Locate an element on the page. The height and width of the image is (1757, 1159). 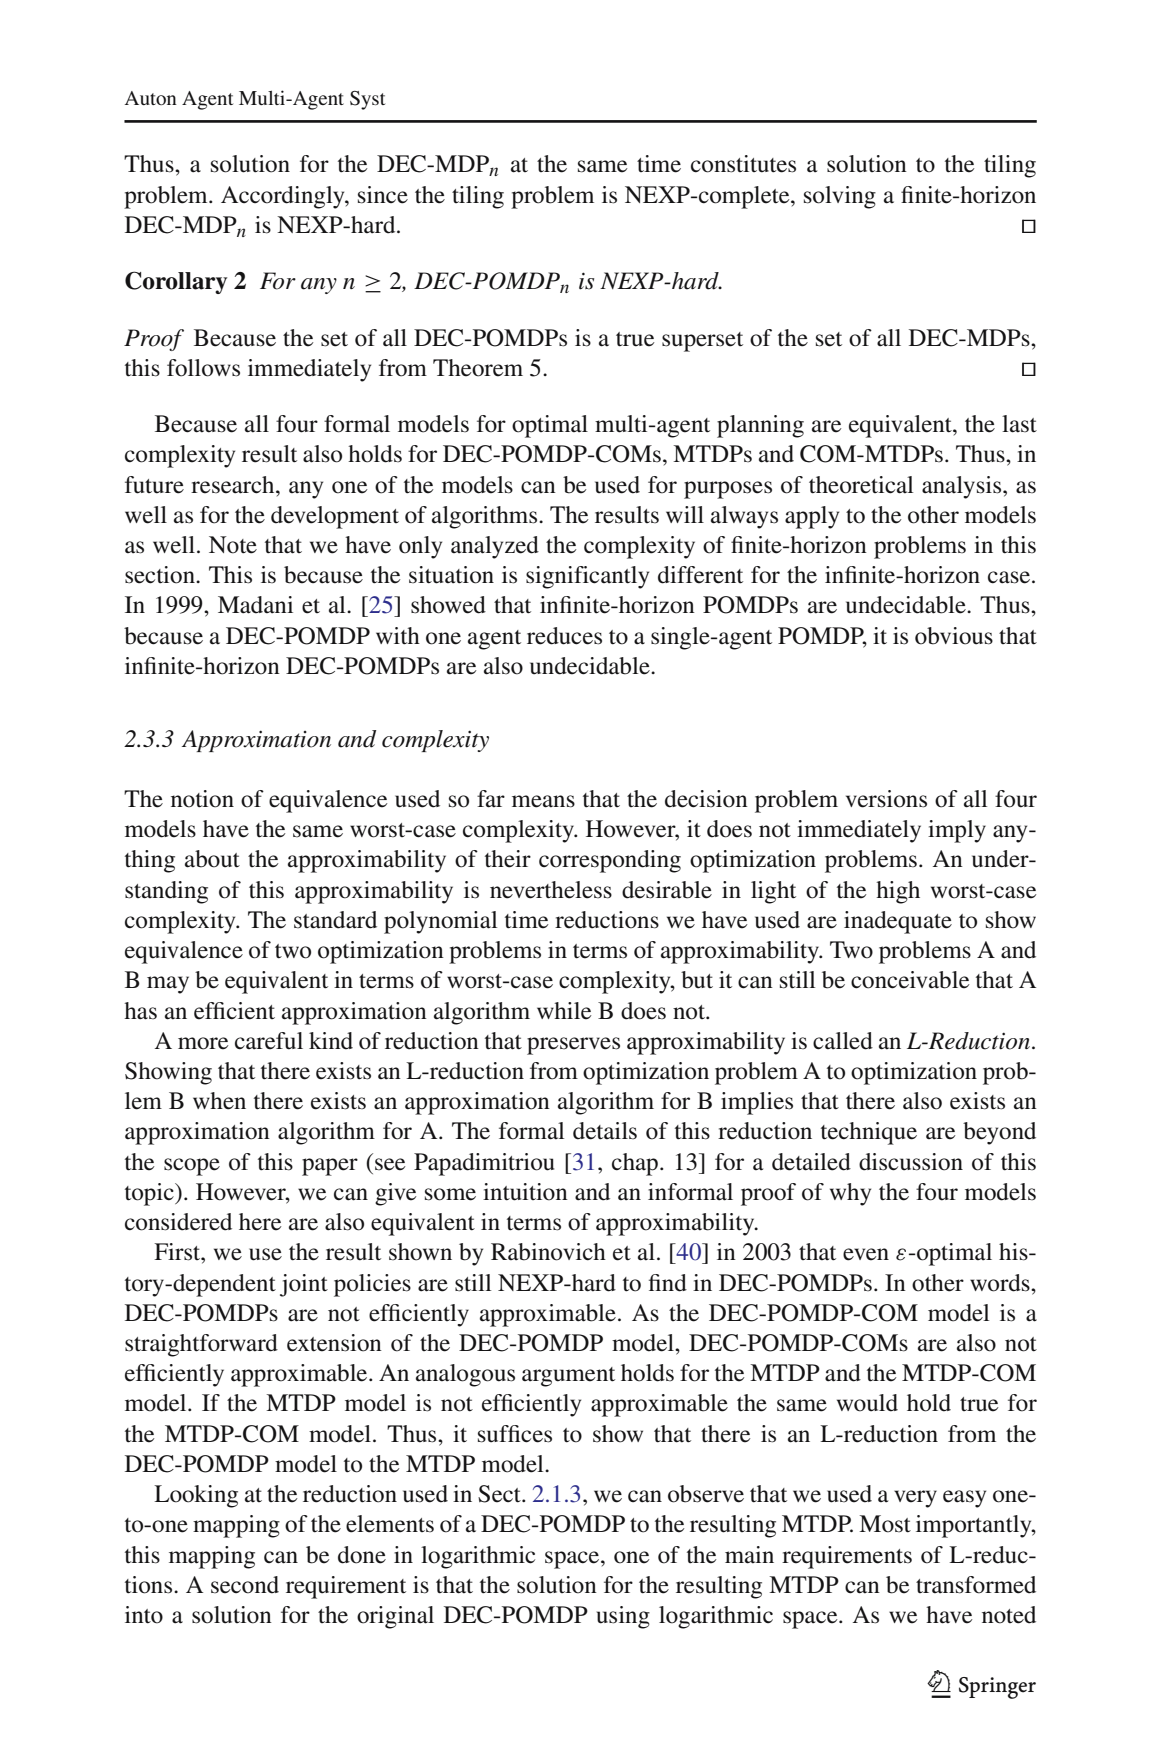
Accordingly is located at coordinates (284, 197).
